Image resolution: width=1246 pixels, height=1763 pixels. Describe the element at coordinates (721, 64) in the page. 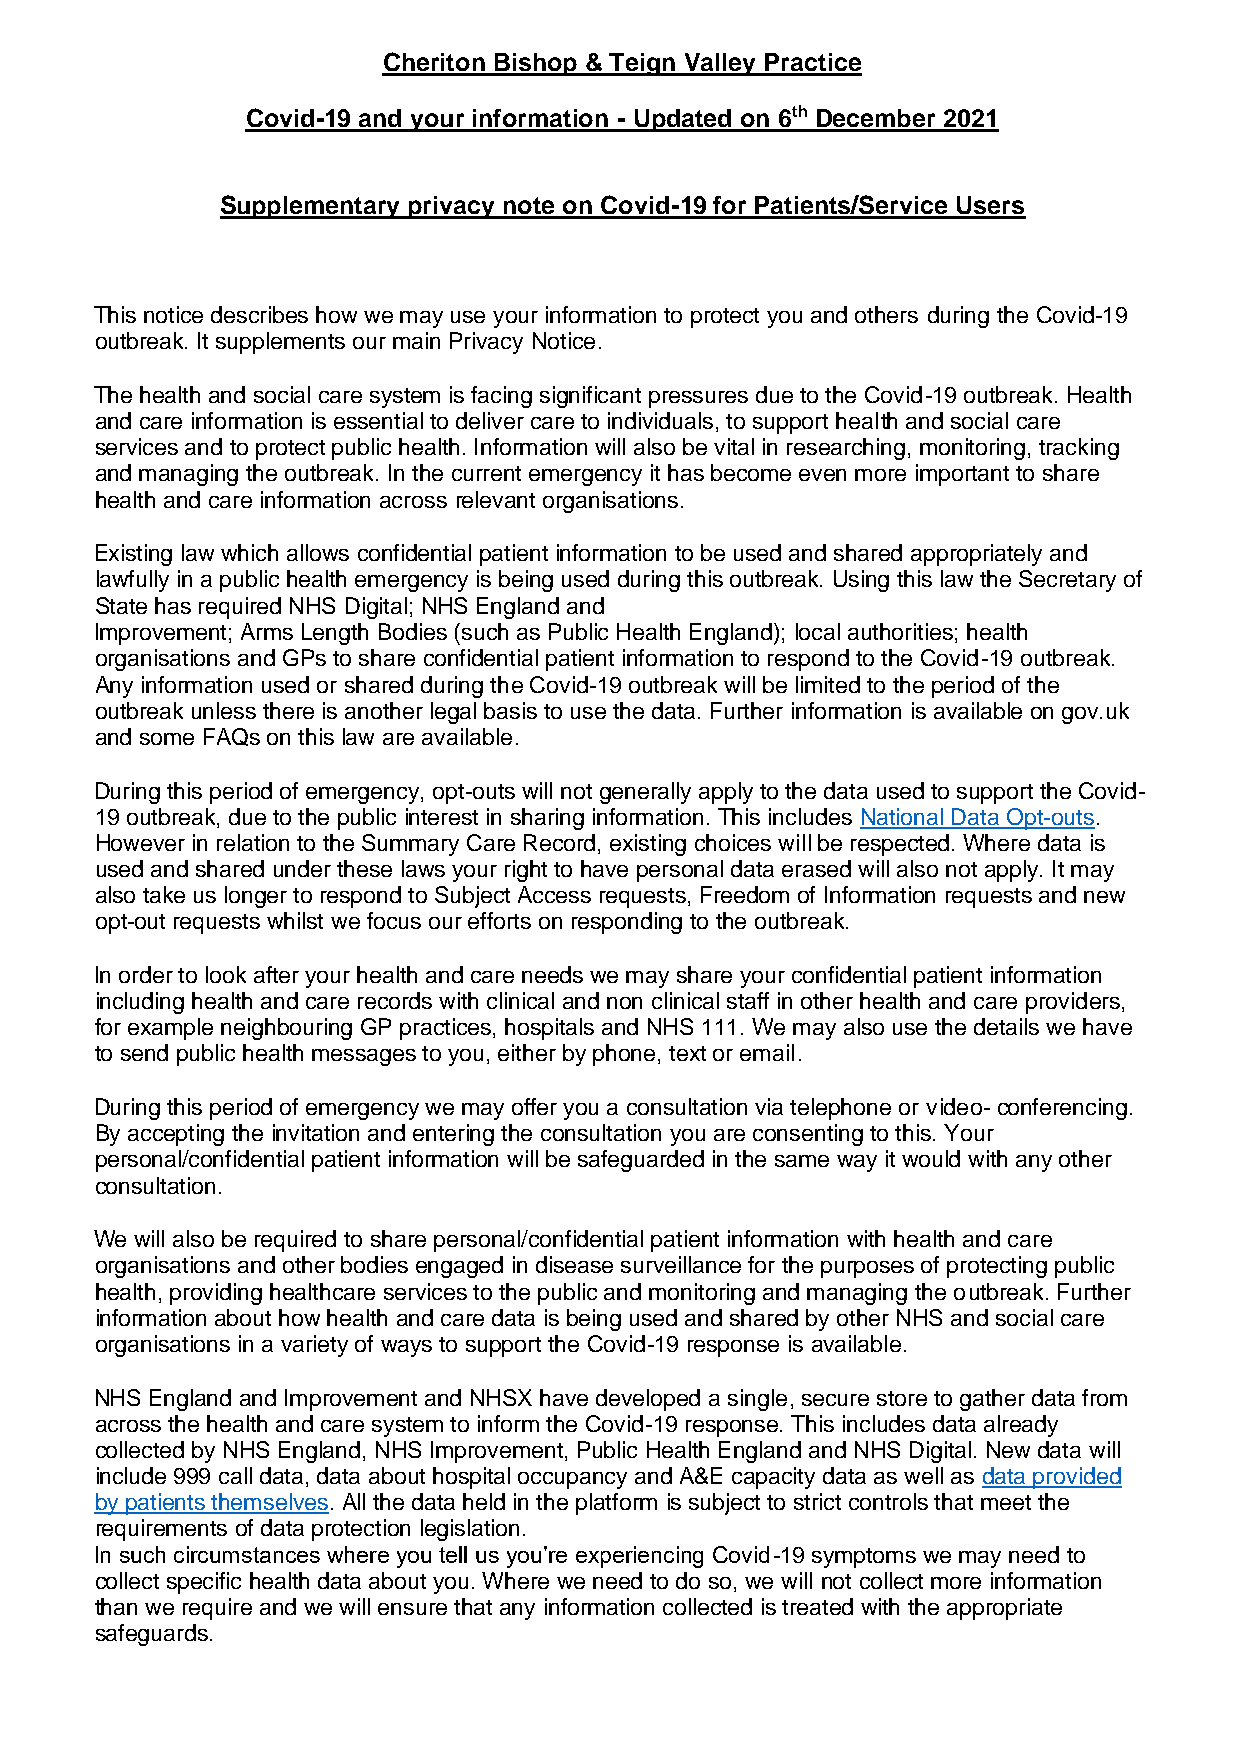

I see `Valley` at that location.
